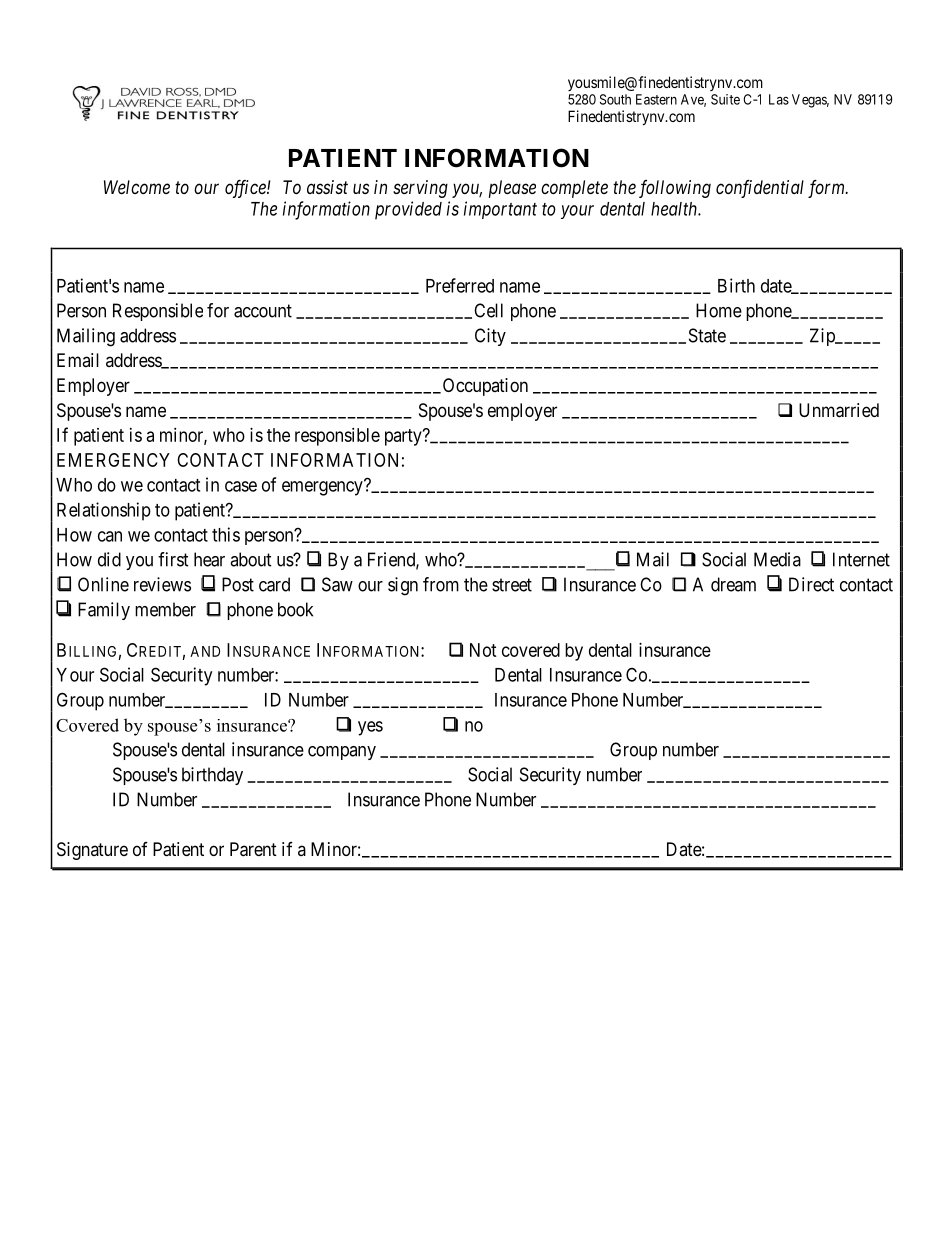 The image size is (952, 1233). I want to click on please, so click(512, 189).
